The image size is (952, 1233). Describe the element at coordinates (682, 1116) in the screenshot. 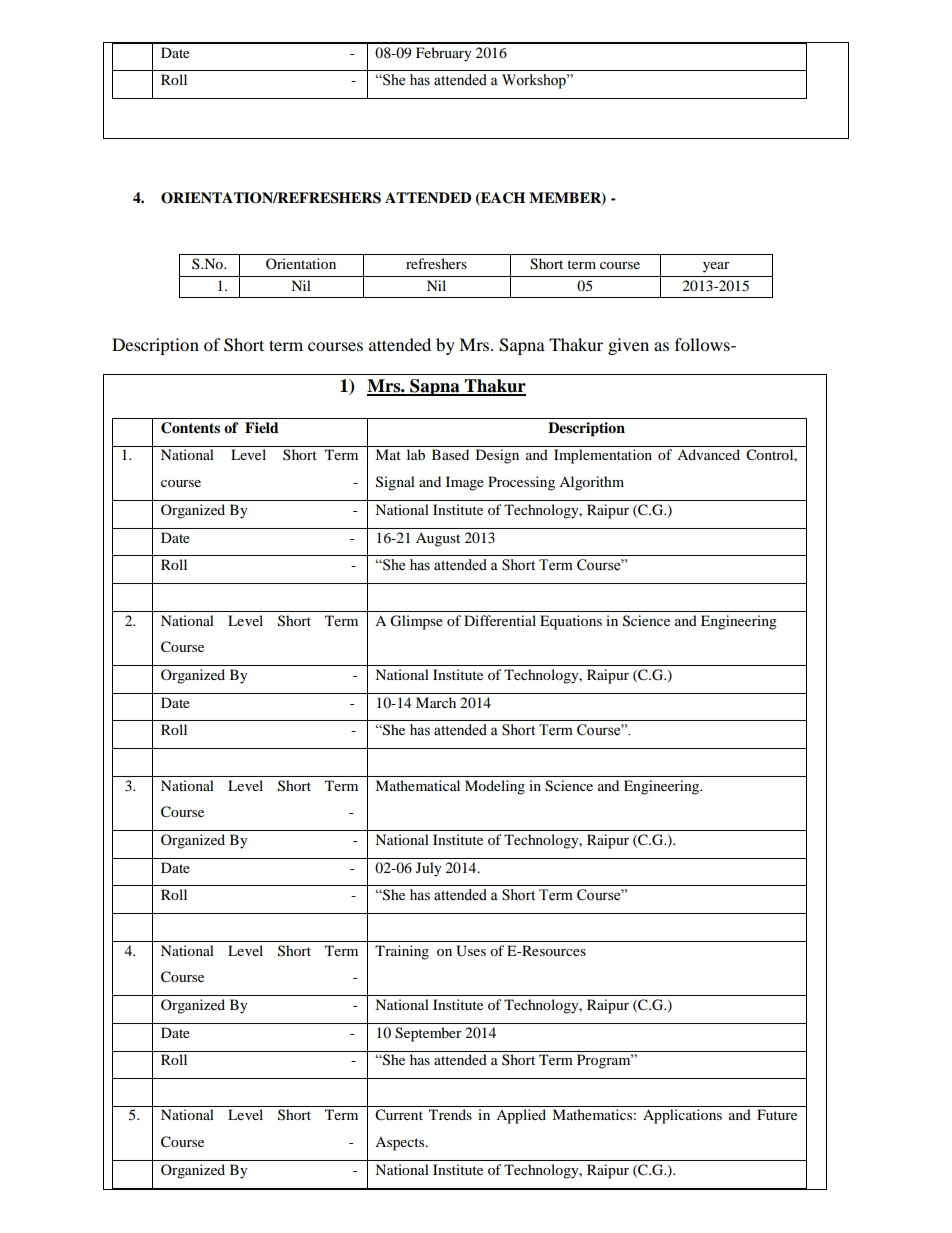

I see `Applications` at that location.
